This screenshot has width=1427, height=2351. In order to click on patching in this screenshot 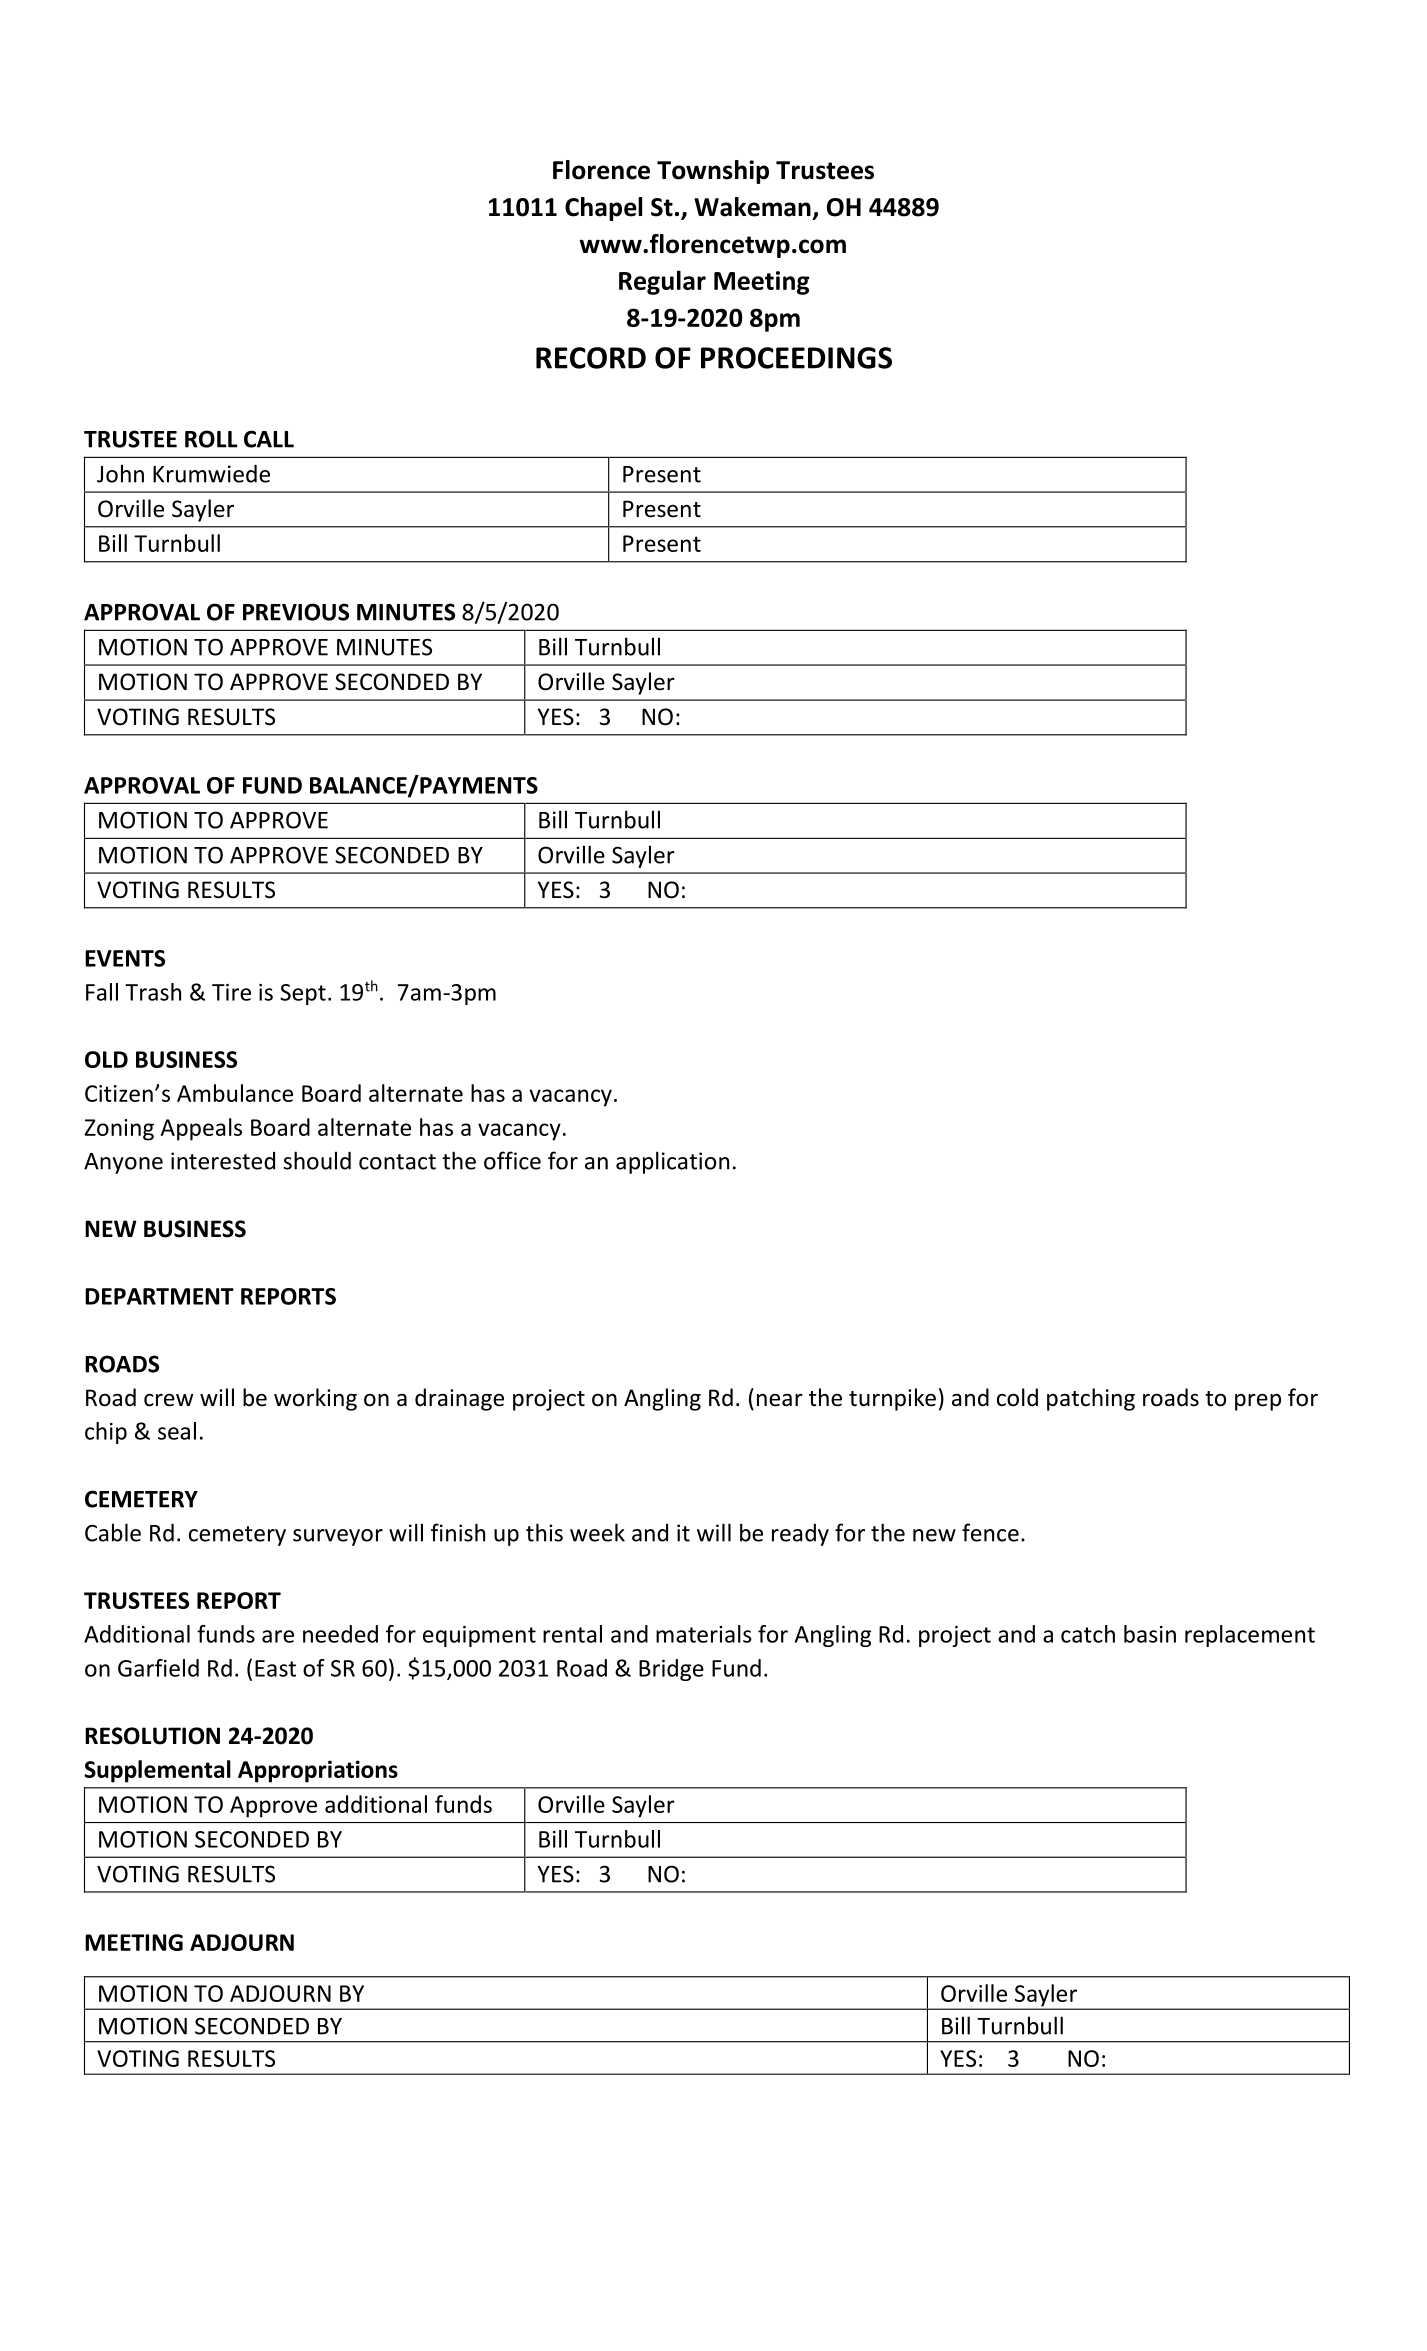, I will do `click(1091, 1399)`.
